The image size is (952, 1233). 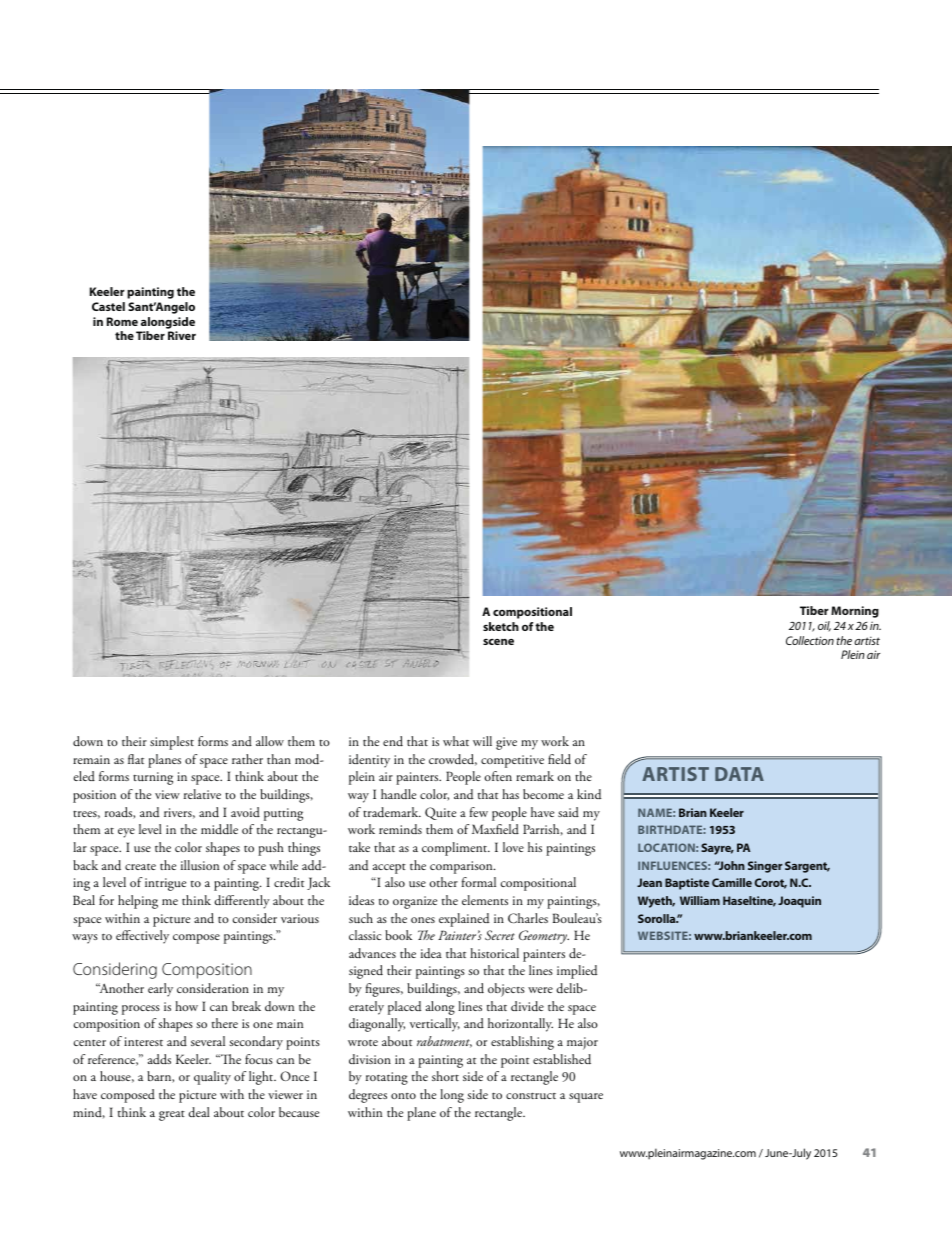 I want to click on quality, so click(x=212, y=1078).
